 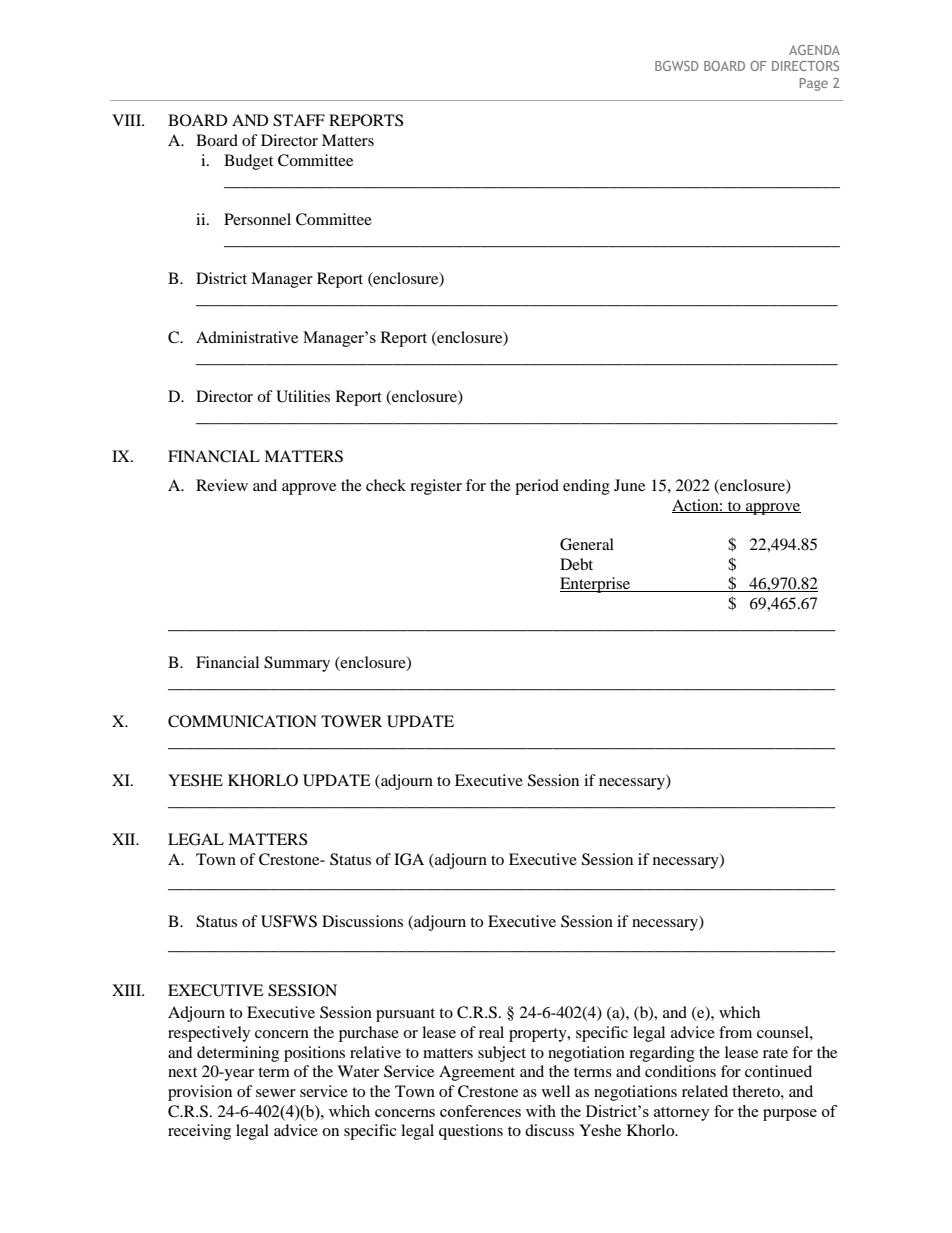 I want to click on provision, so click(x=200, y=1093).
